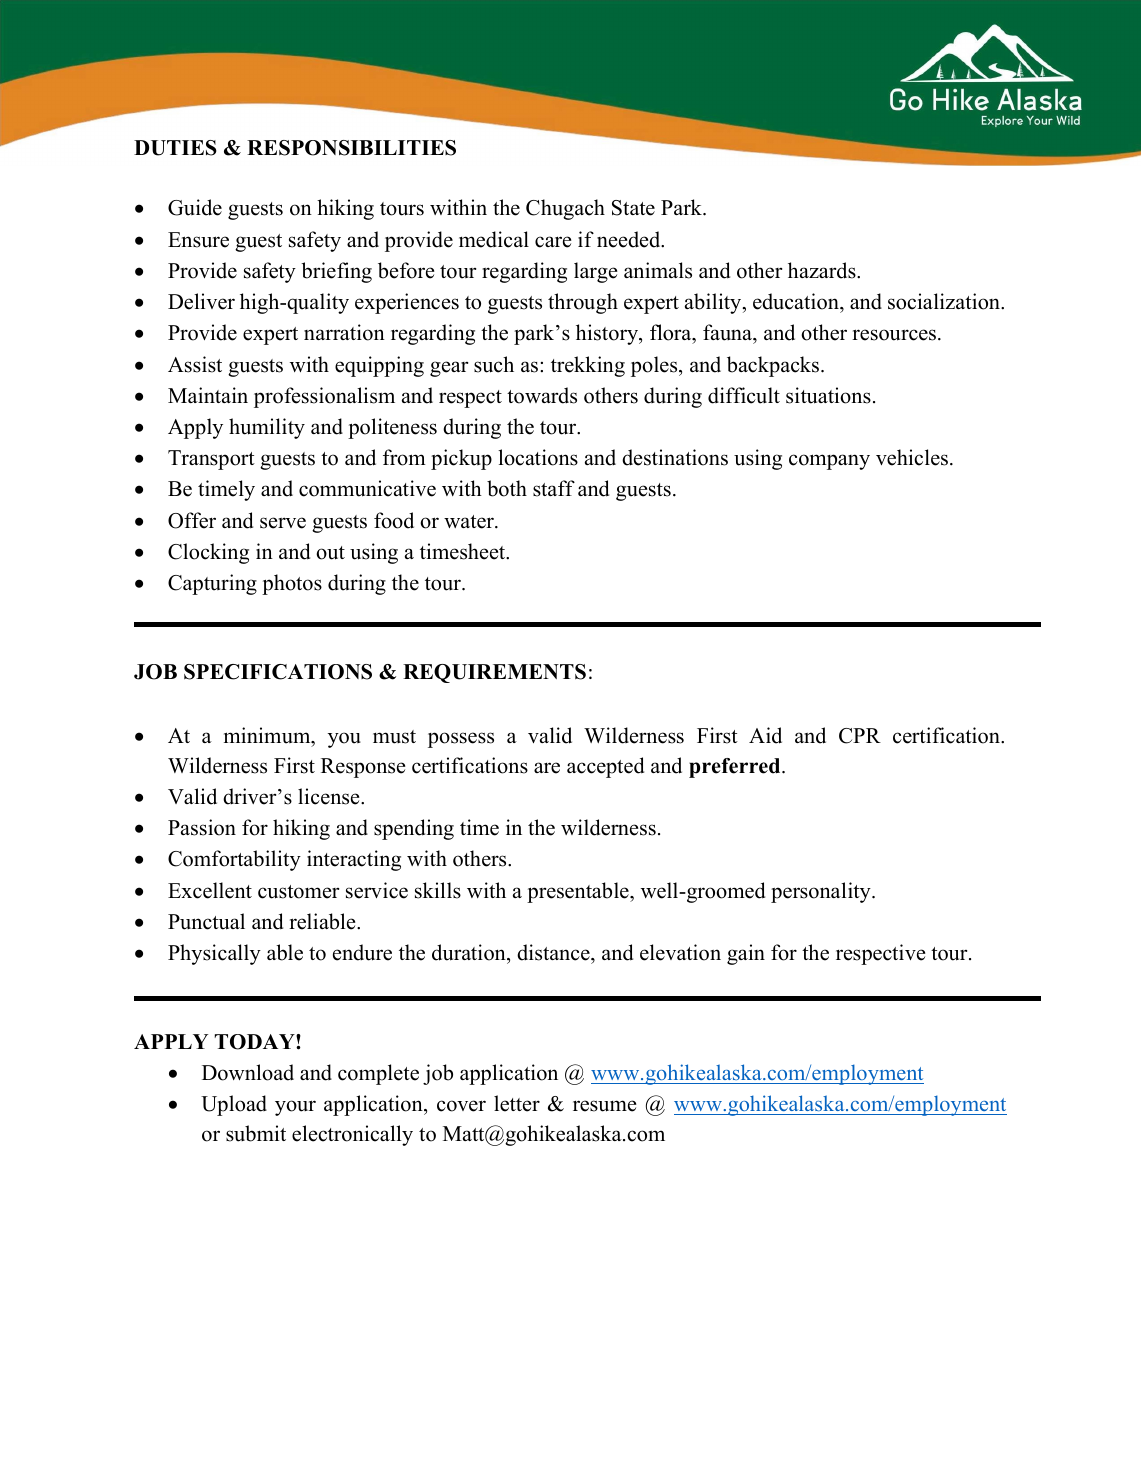 The width and height of the screenshot is (1141, 1477). I want to click on Guide, so click(195, 207).
